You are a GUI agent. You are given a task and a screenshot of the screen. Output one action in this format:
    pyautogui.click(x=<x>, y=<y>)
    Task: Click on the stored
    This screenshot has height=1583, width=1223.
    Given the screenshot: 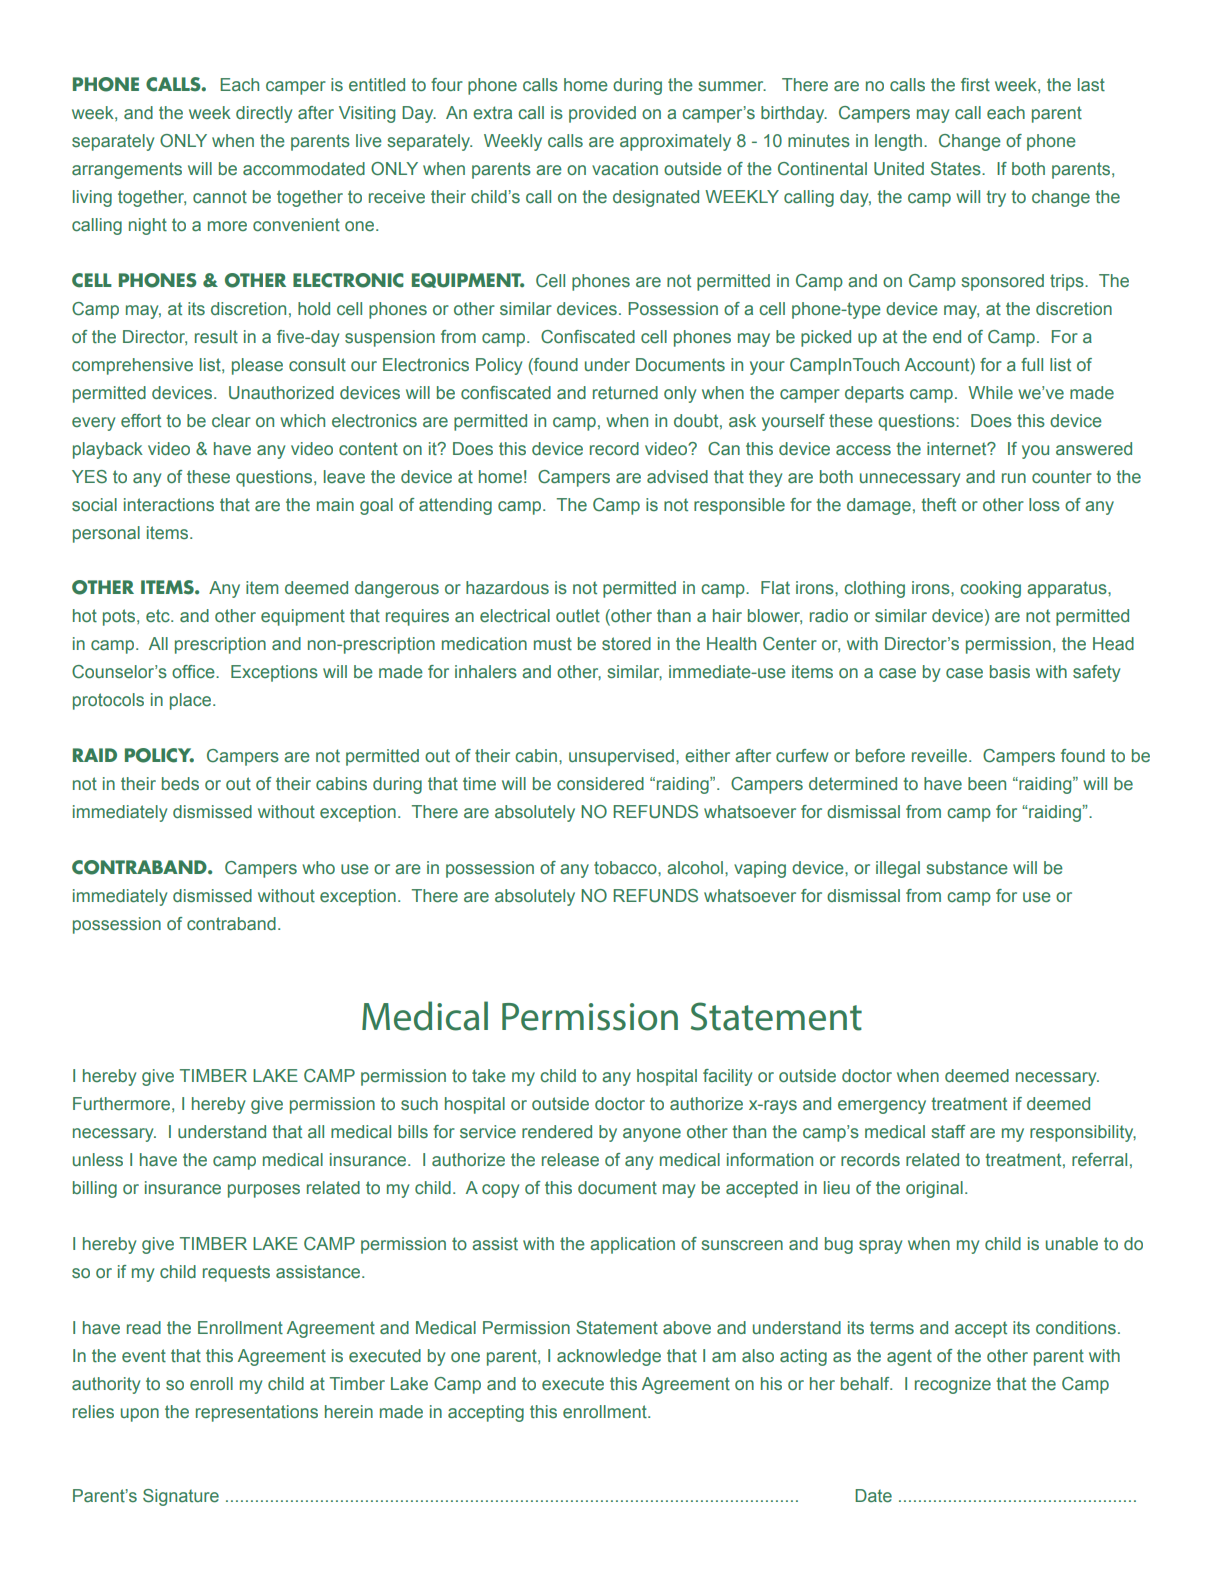 What is the action you would take?
    pyautogui.click(x=626, y=644)
